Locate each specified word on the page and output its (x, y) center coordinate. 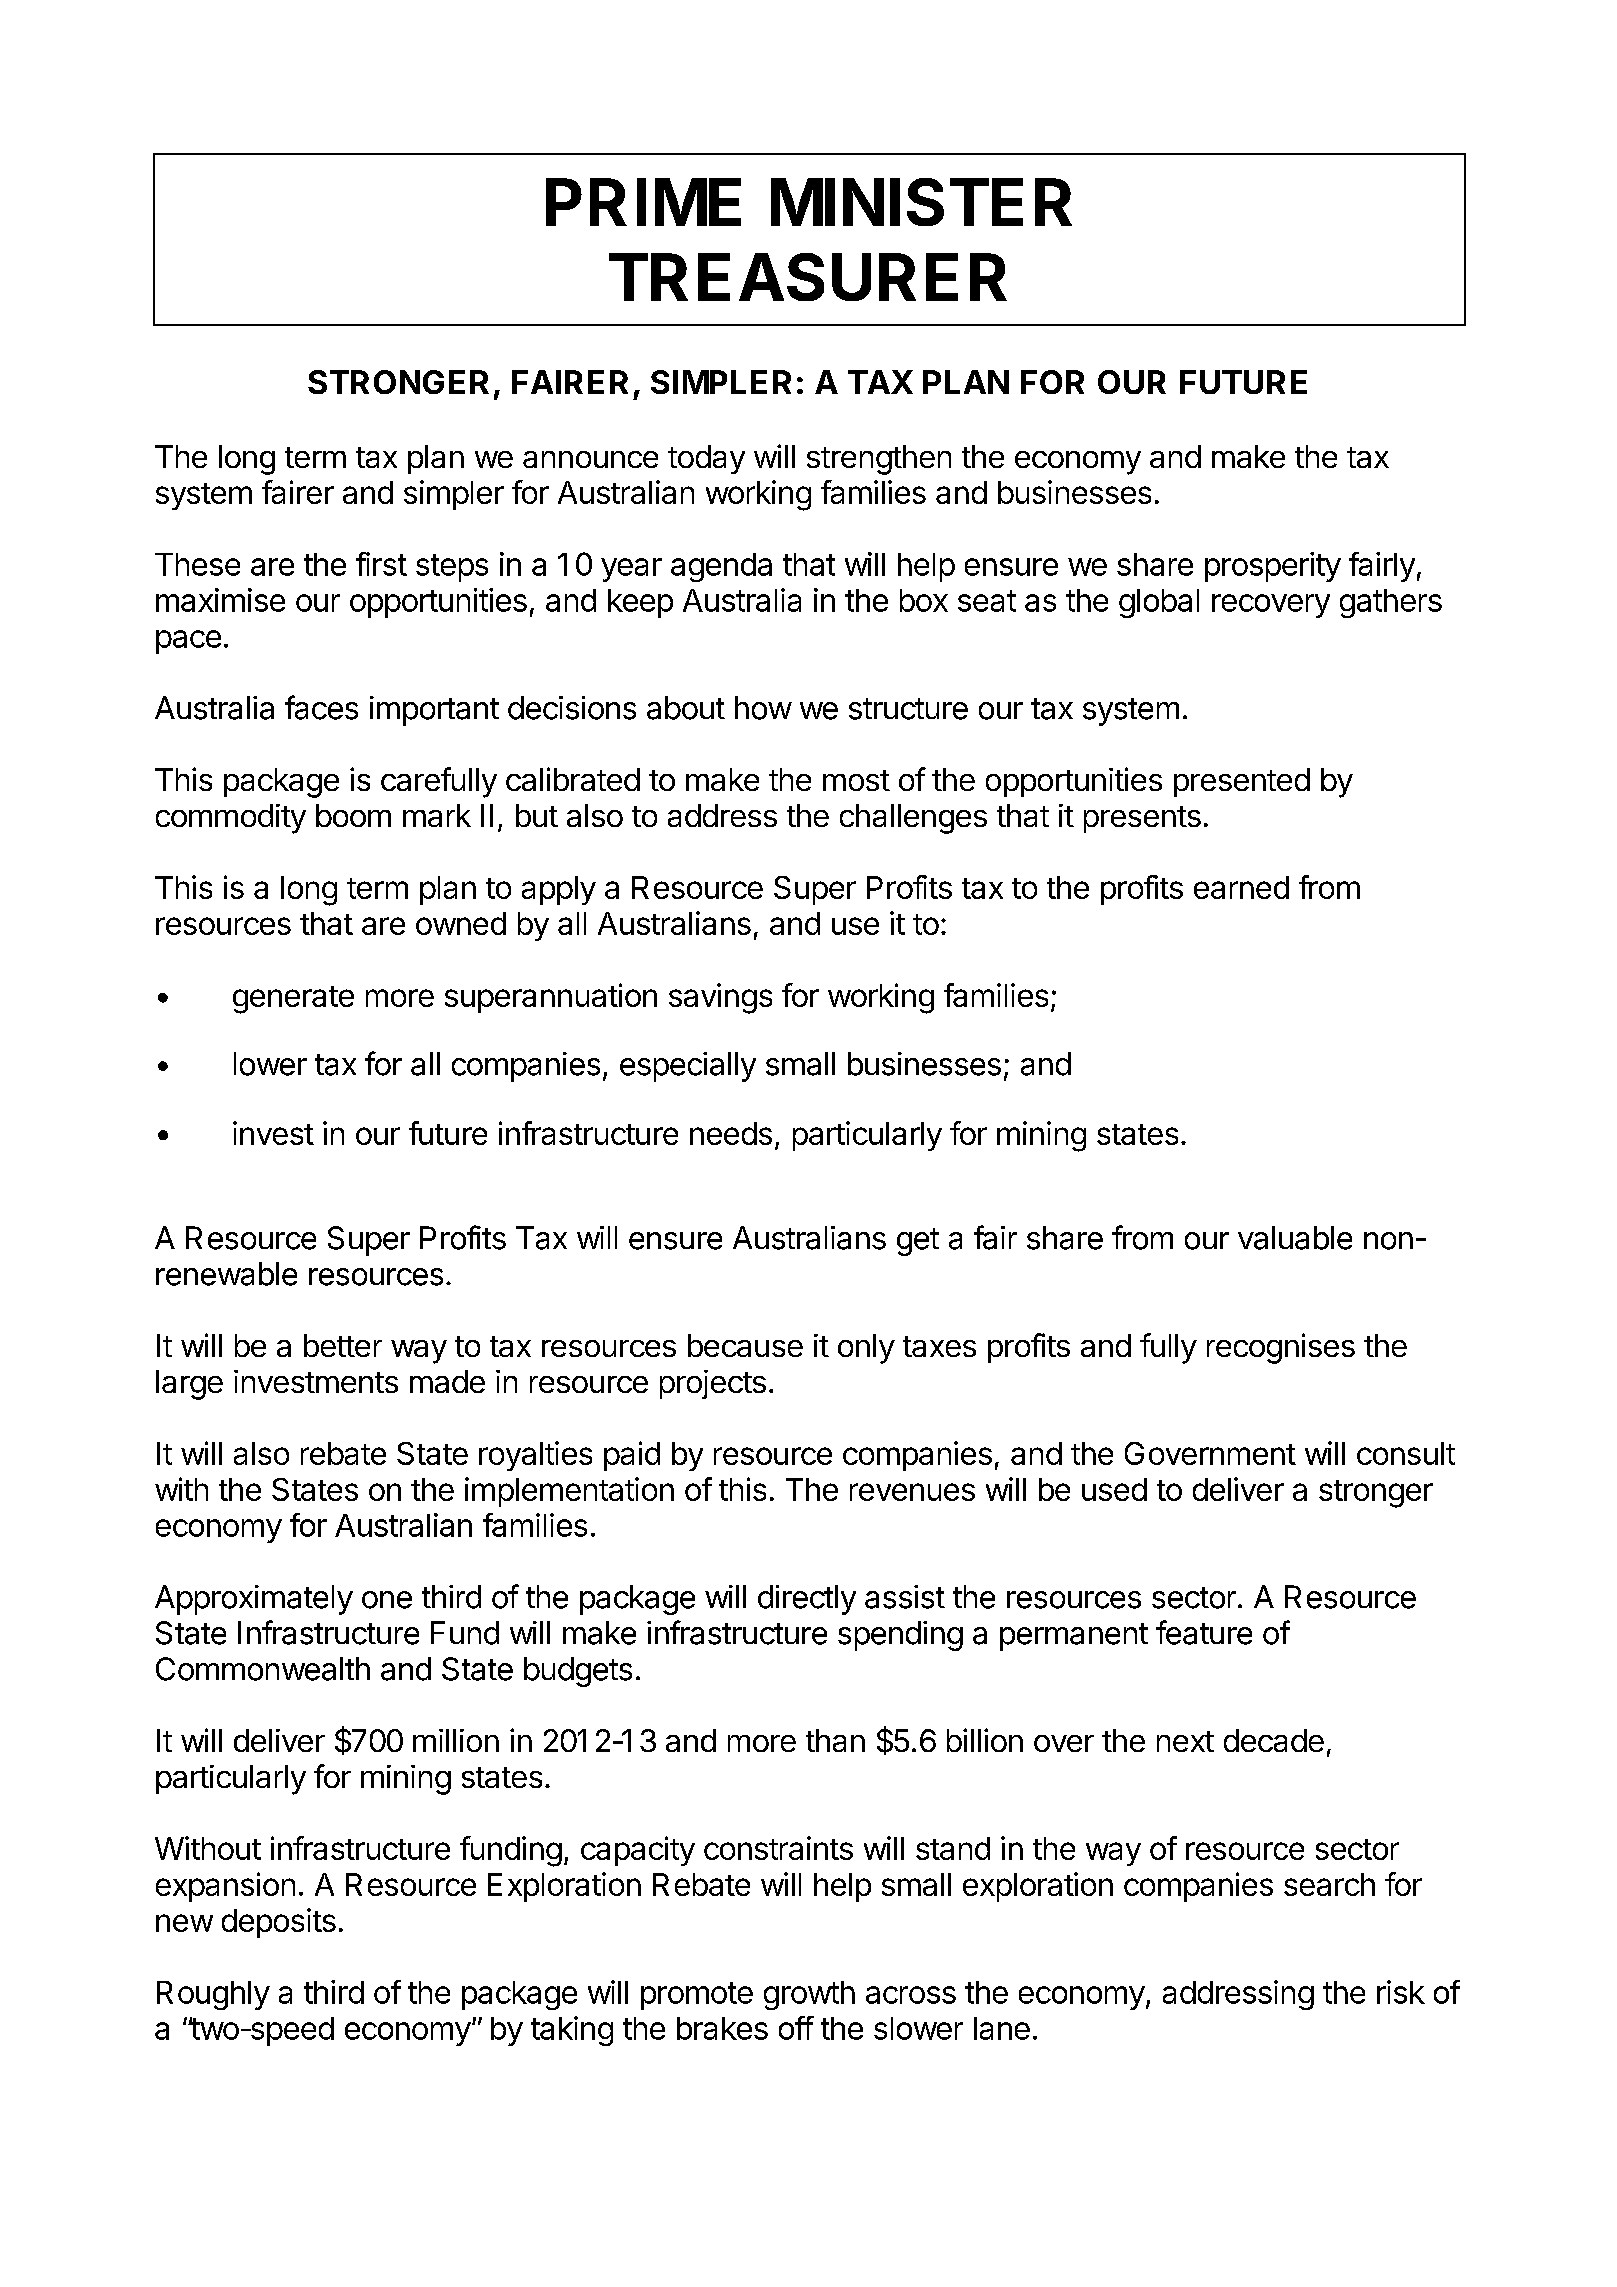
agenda (721, 567)
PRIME (643, 202)
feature (1204, 1632)
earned (1241, 887)
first (381, 564)
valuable (1295, 1238)
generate (293, 1000)
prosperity (1273, 567)
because (745, 1345)
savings (720, 998)
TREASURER (808, 277)
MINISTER (921, 202)
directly (807, 1600)
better (343, 1345)
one (387, 1600)
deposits (279, 1923)
